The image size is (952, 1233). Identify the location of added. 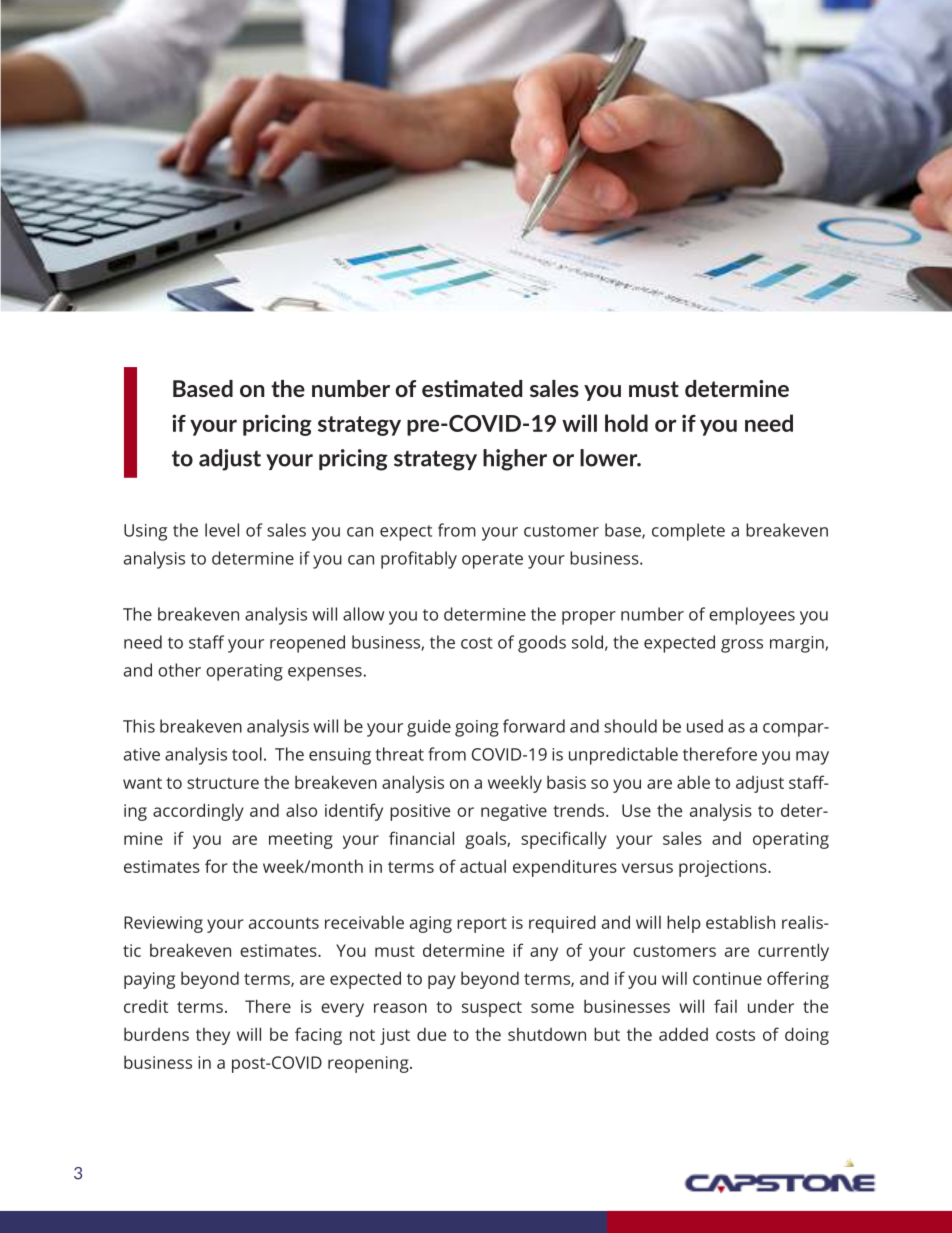
(683, 1034).
